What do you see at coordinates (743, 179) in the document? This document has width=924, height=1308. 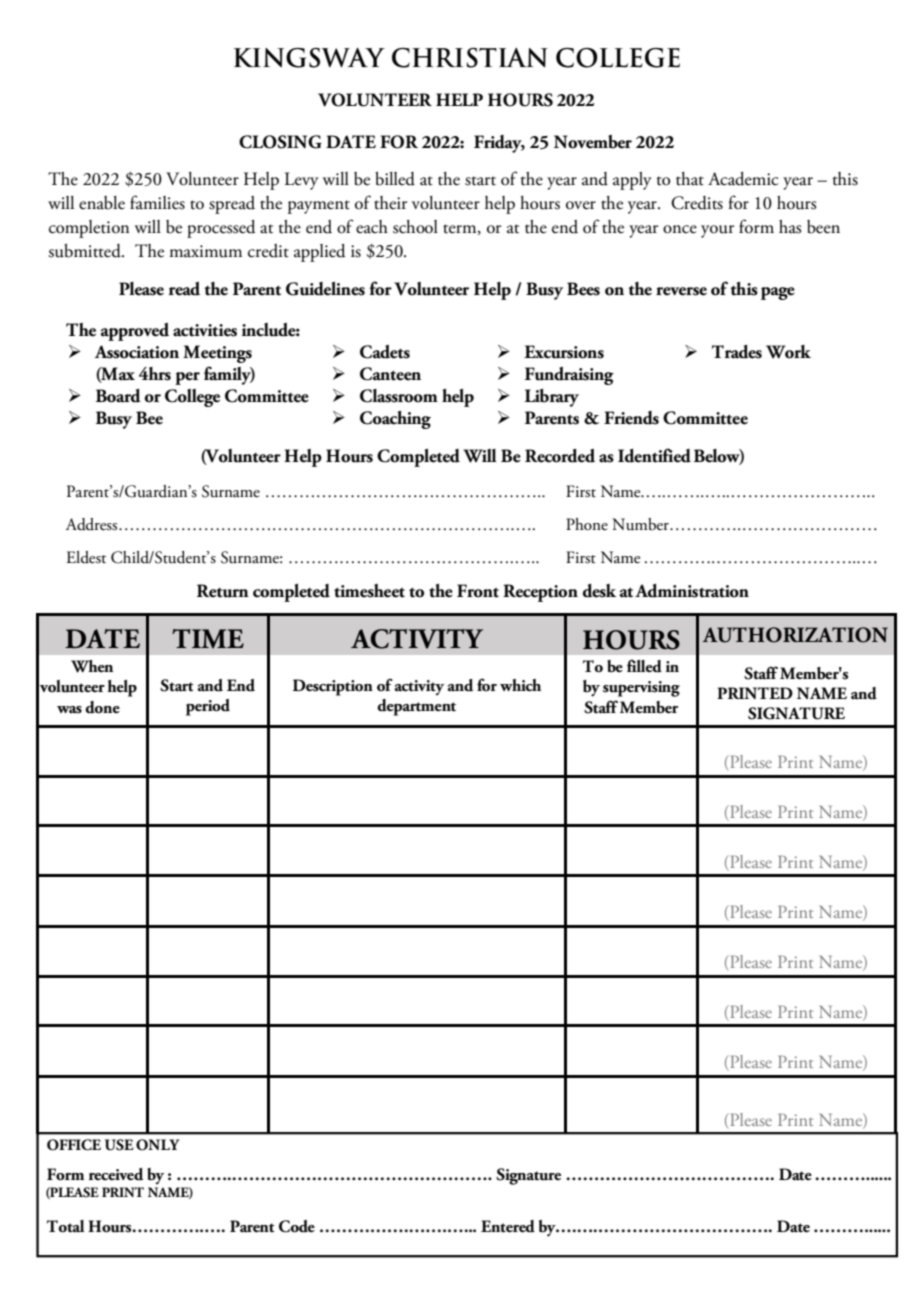 I see `Academic` at bounding box center [743, 179].
